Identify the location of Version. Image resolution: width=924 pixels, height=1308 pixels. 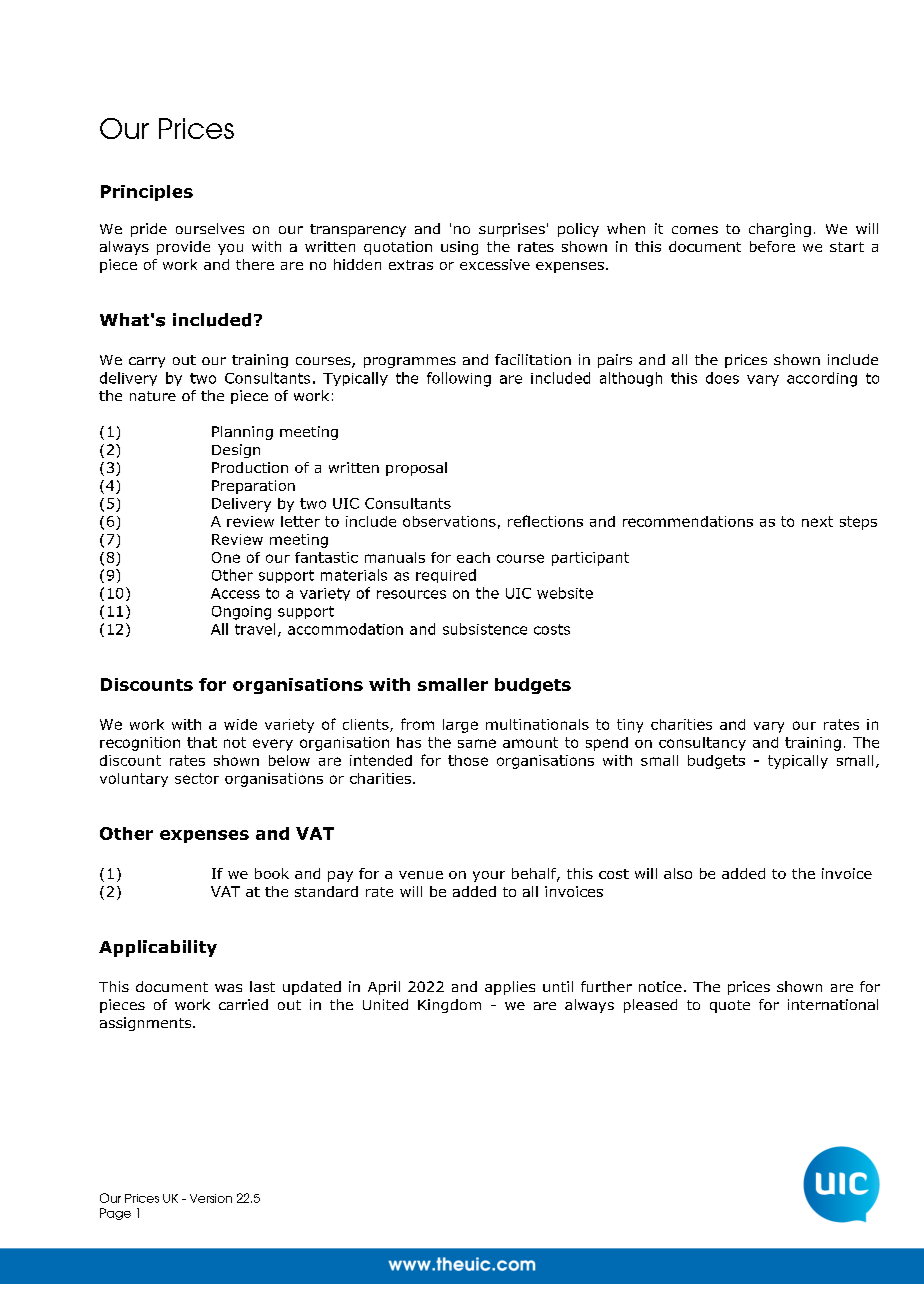
(211, 1198).
